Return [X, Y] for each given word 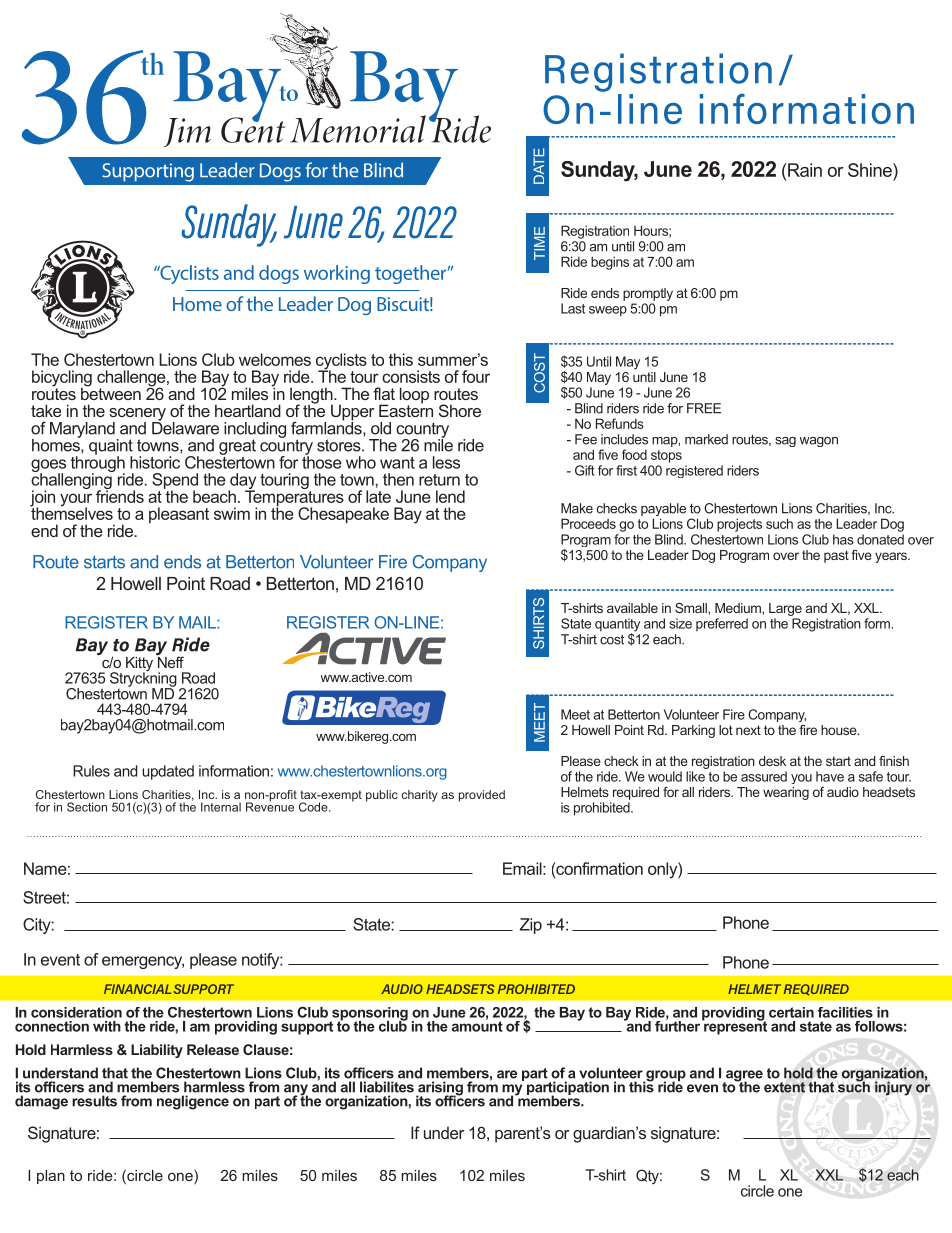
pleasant [179, 515]
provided [482, 796]
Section [87, 807]
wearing [786, 793]
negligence [193, 1102]
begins [610, 263]
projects [739, 525]
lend [450, 496]
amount [477, 1025]
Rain [805, 170]
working [337, 274]
